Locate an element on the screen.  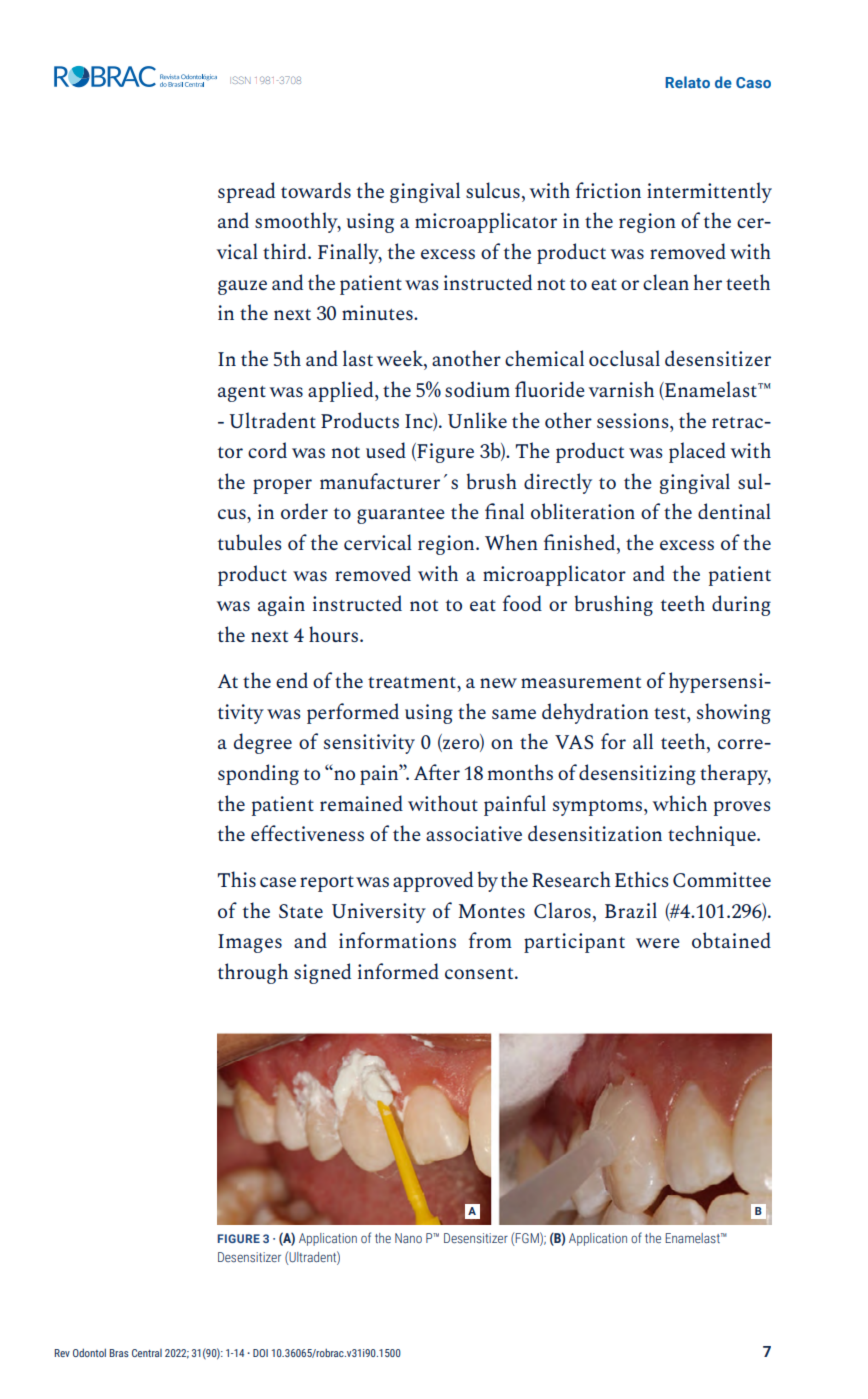
guarantee is located at coordinates (401, 516).
